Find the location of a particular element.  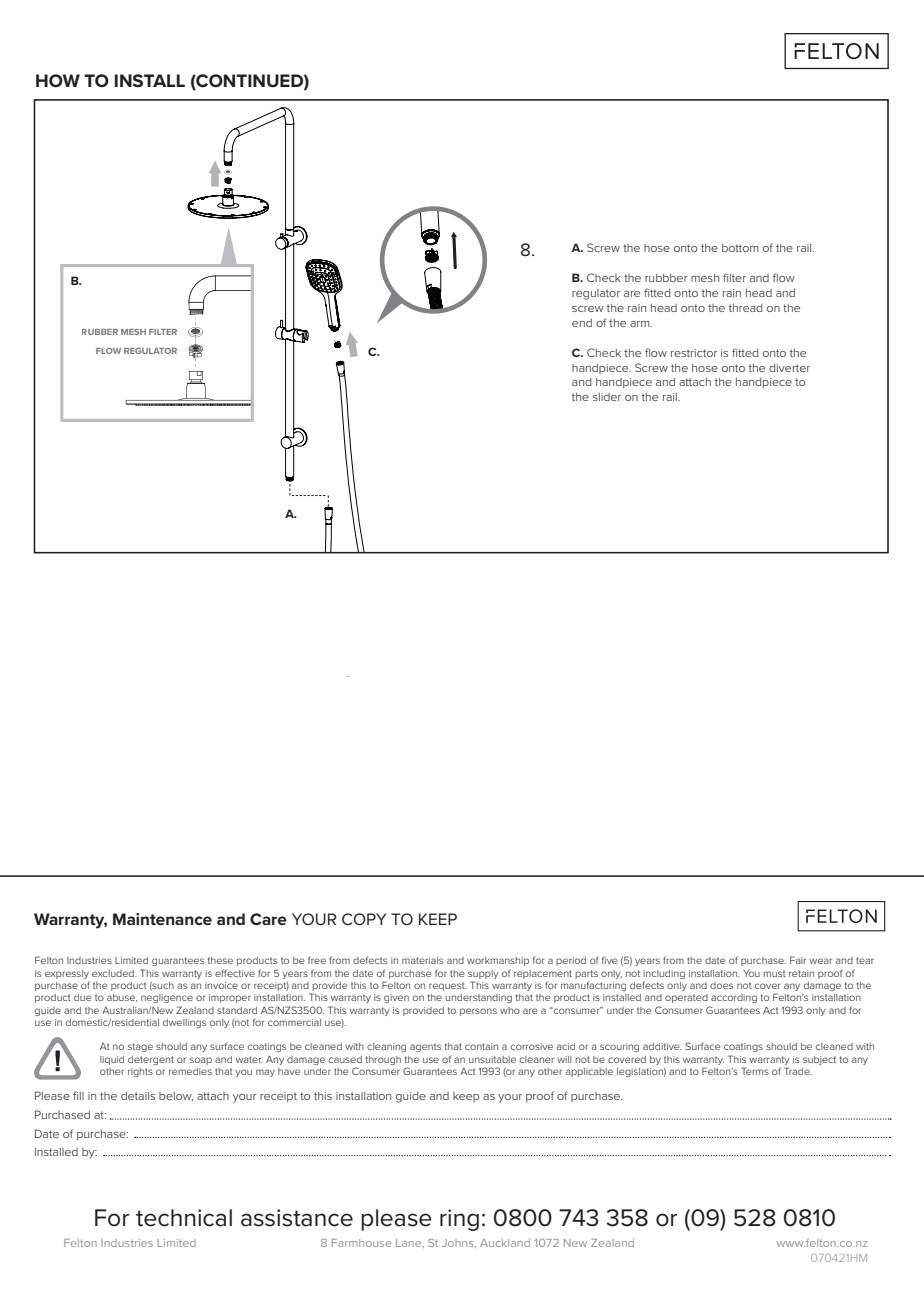

technical is located at coordinates (184, 1218).
